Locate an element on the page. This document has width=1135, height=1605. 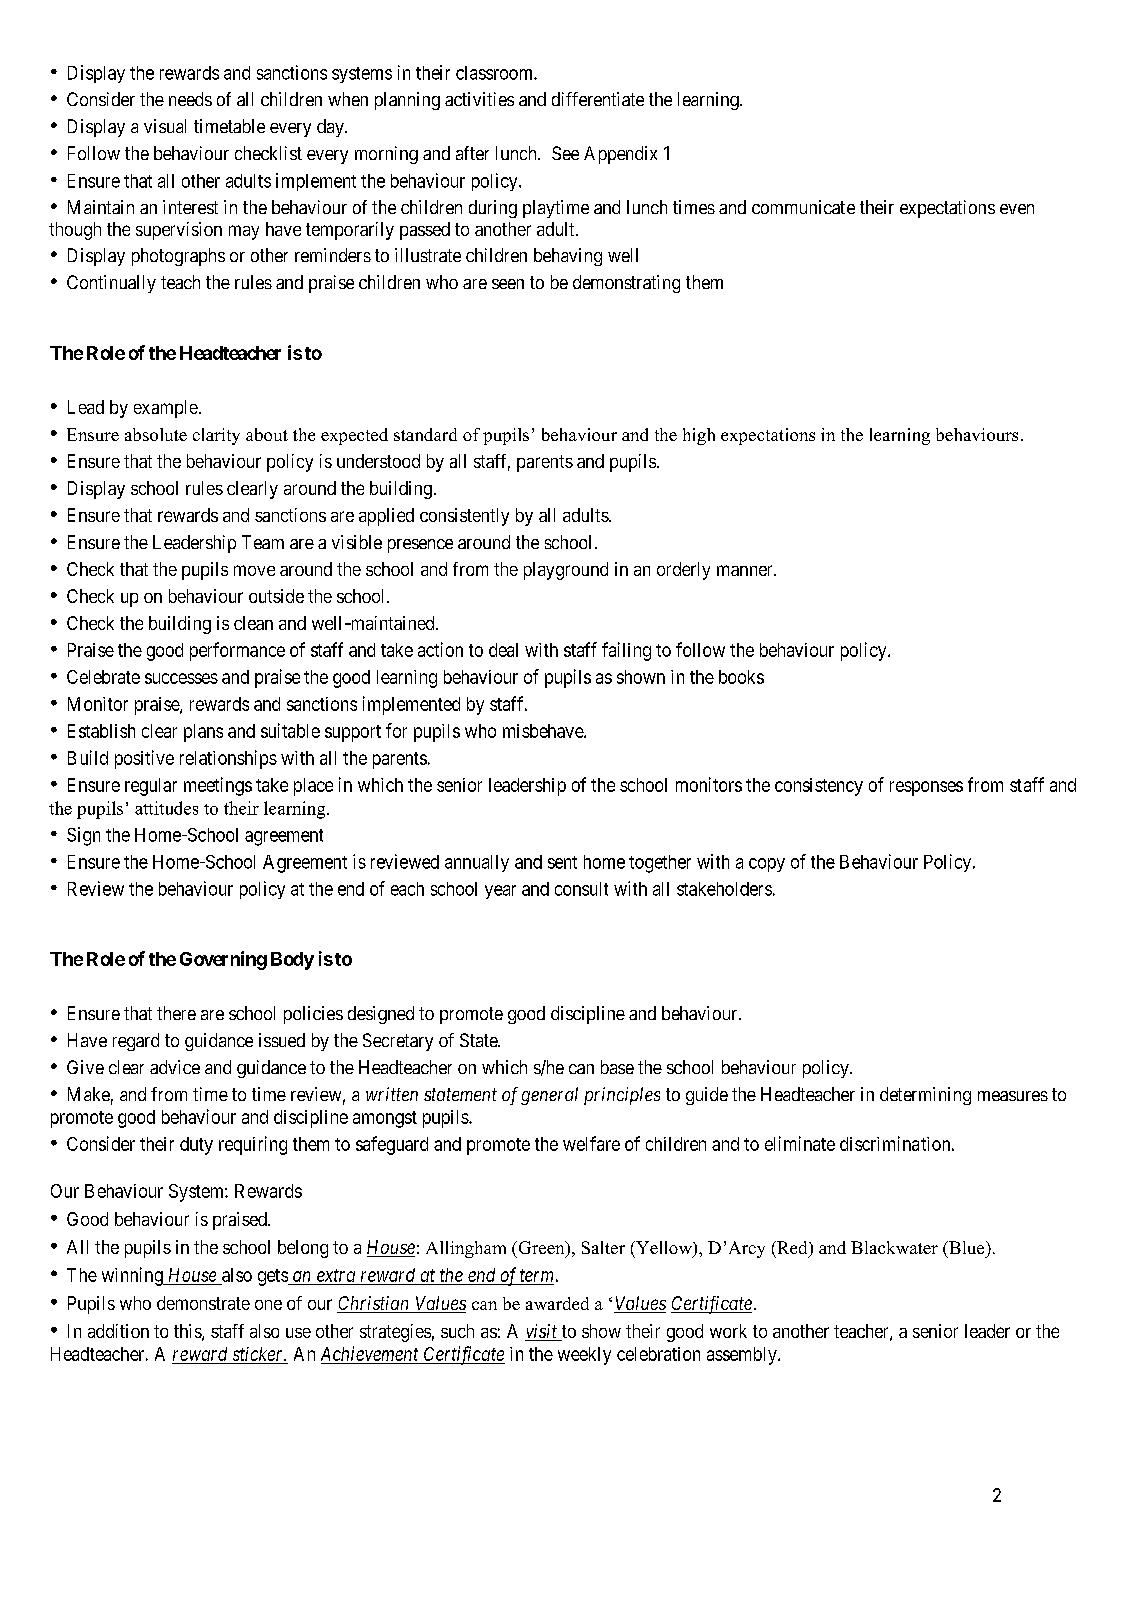
communicate is located at coordinates (803, 207).
